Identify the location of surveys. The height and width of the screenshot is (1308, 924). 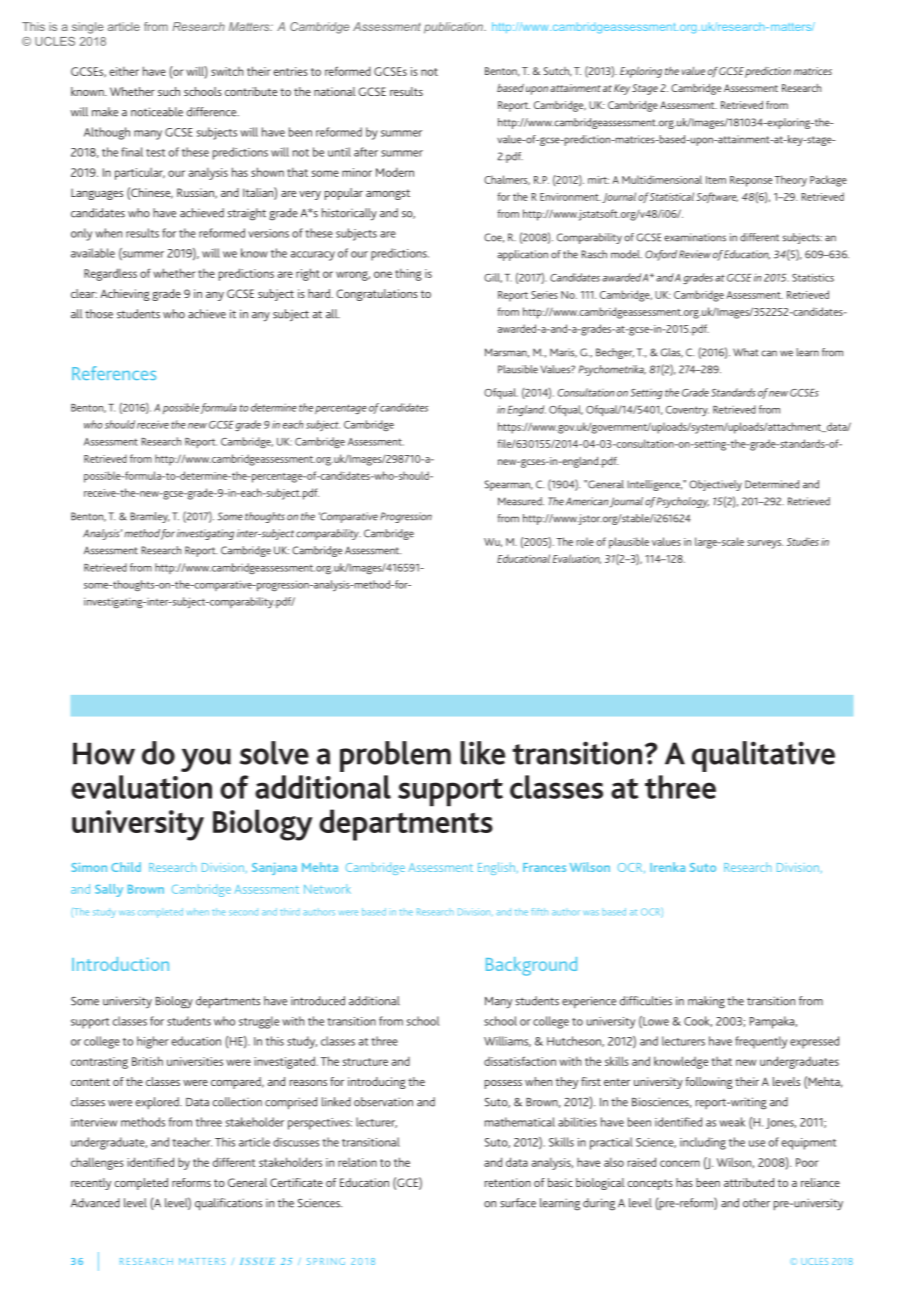
(765, 544).
